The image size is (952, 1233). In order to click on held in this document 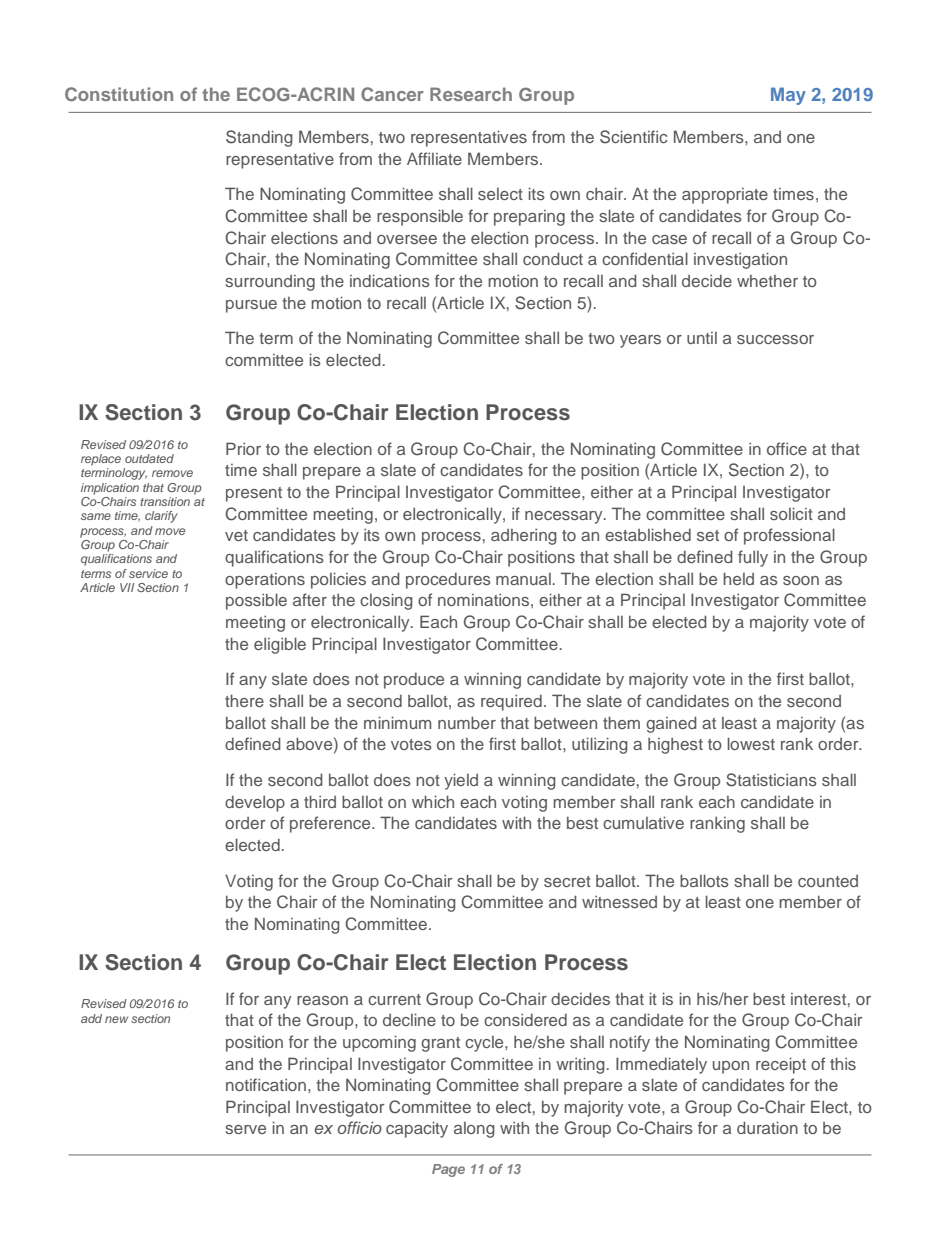, I will do `click(738, 578)`.
